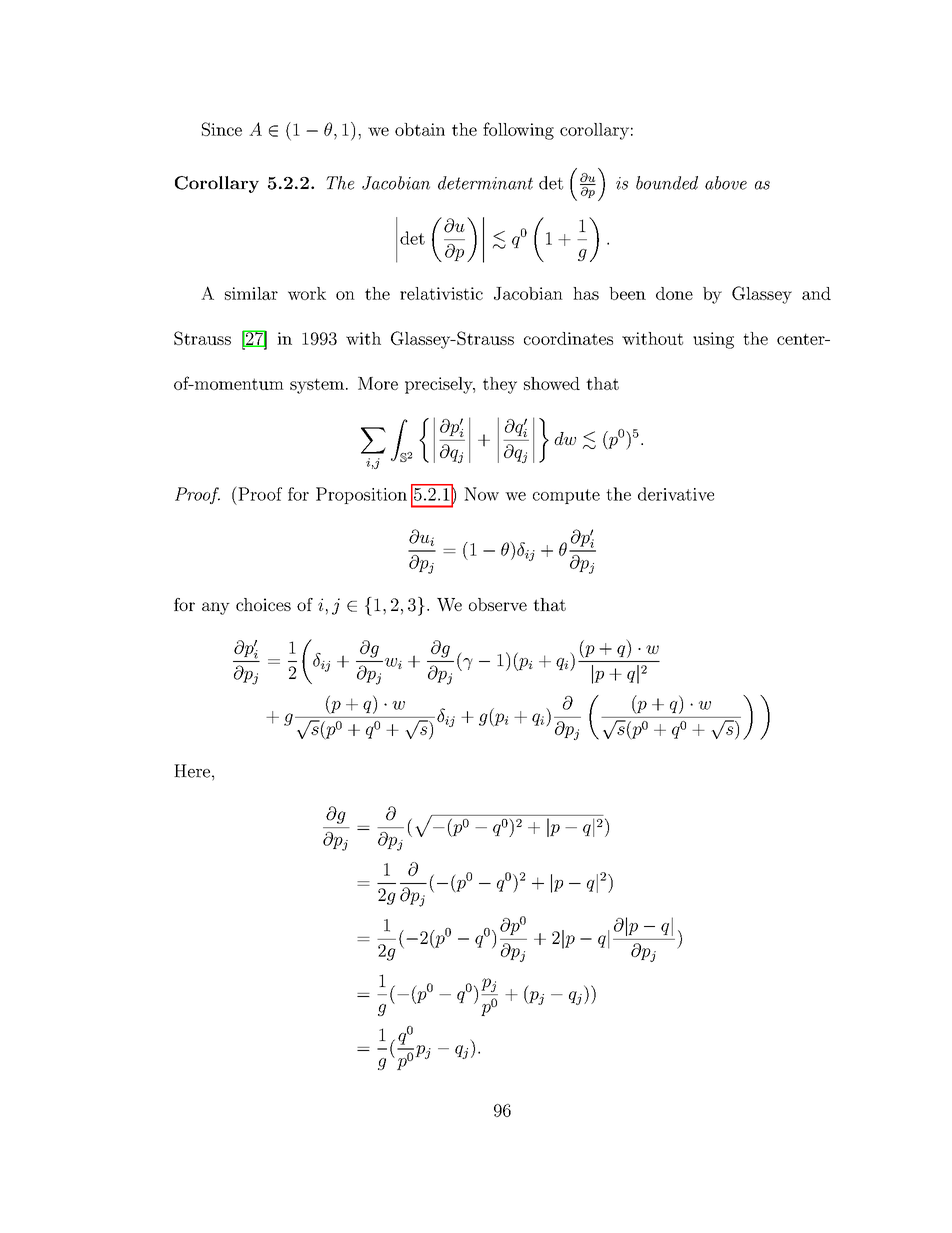  I want to click on derivative, so click(676, 494).
